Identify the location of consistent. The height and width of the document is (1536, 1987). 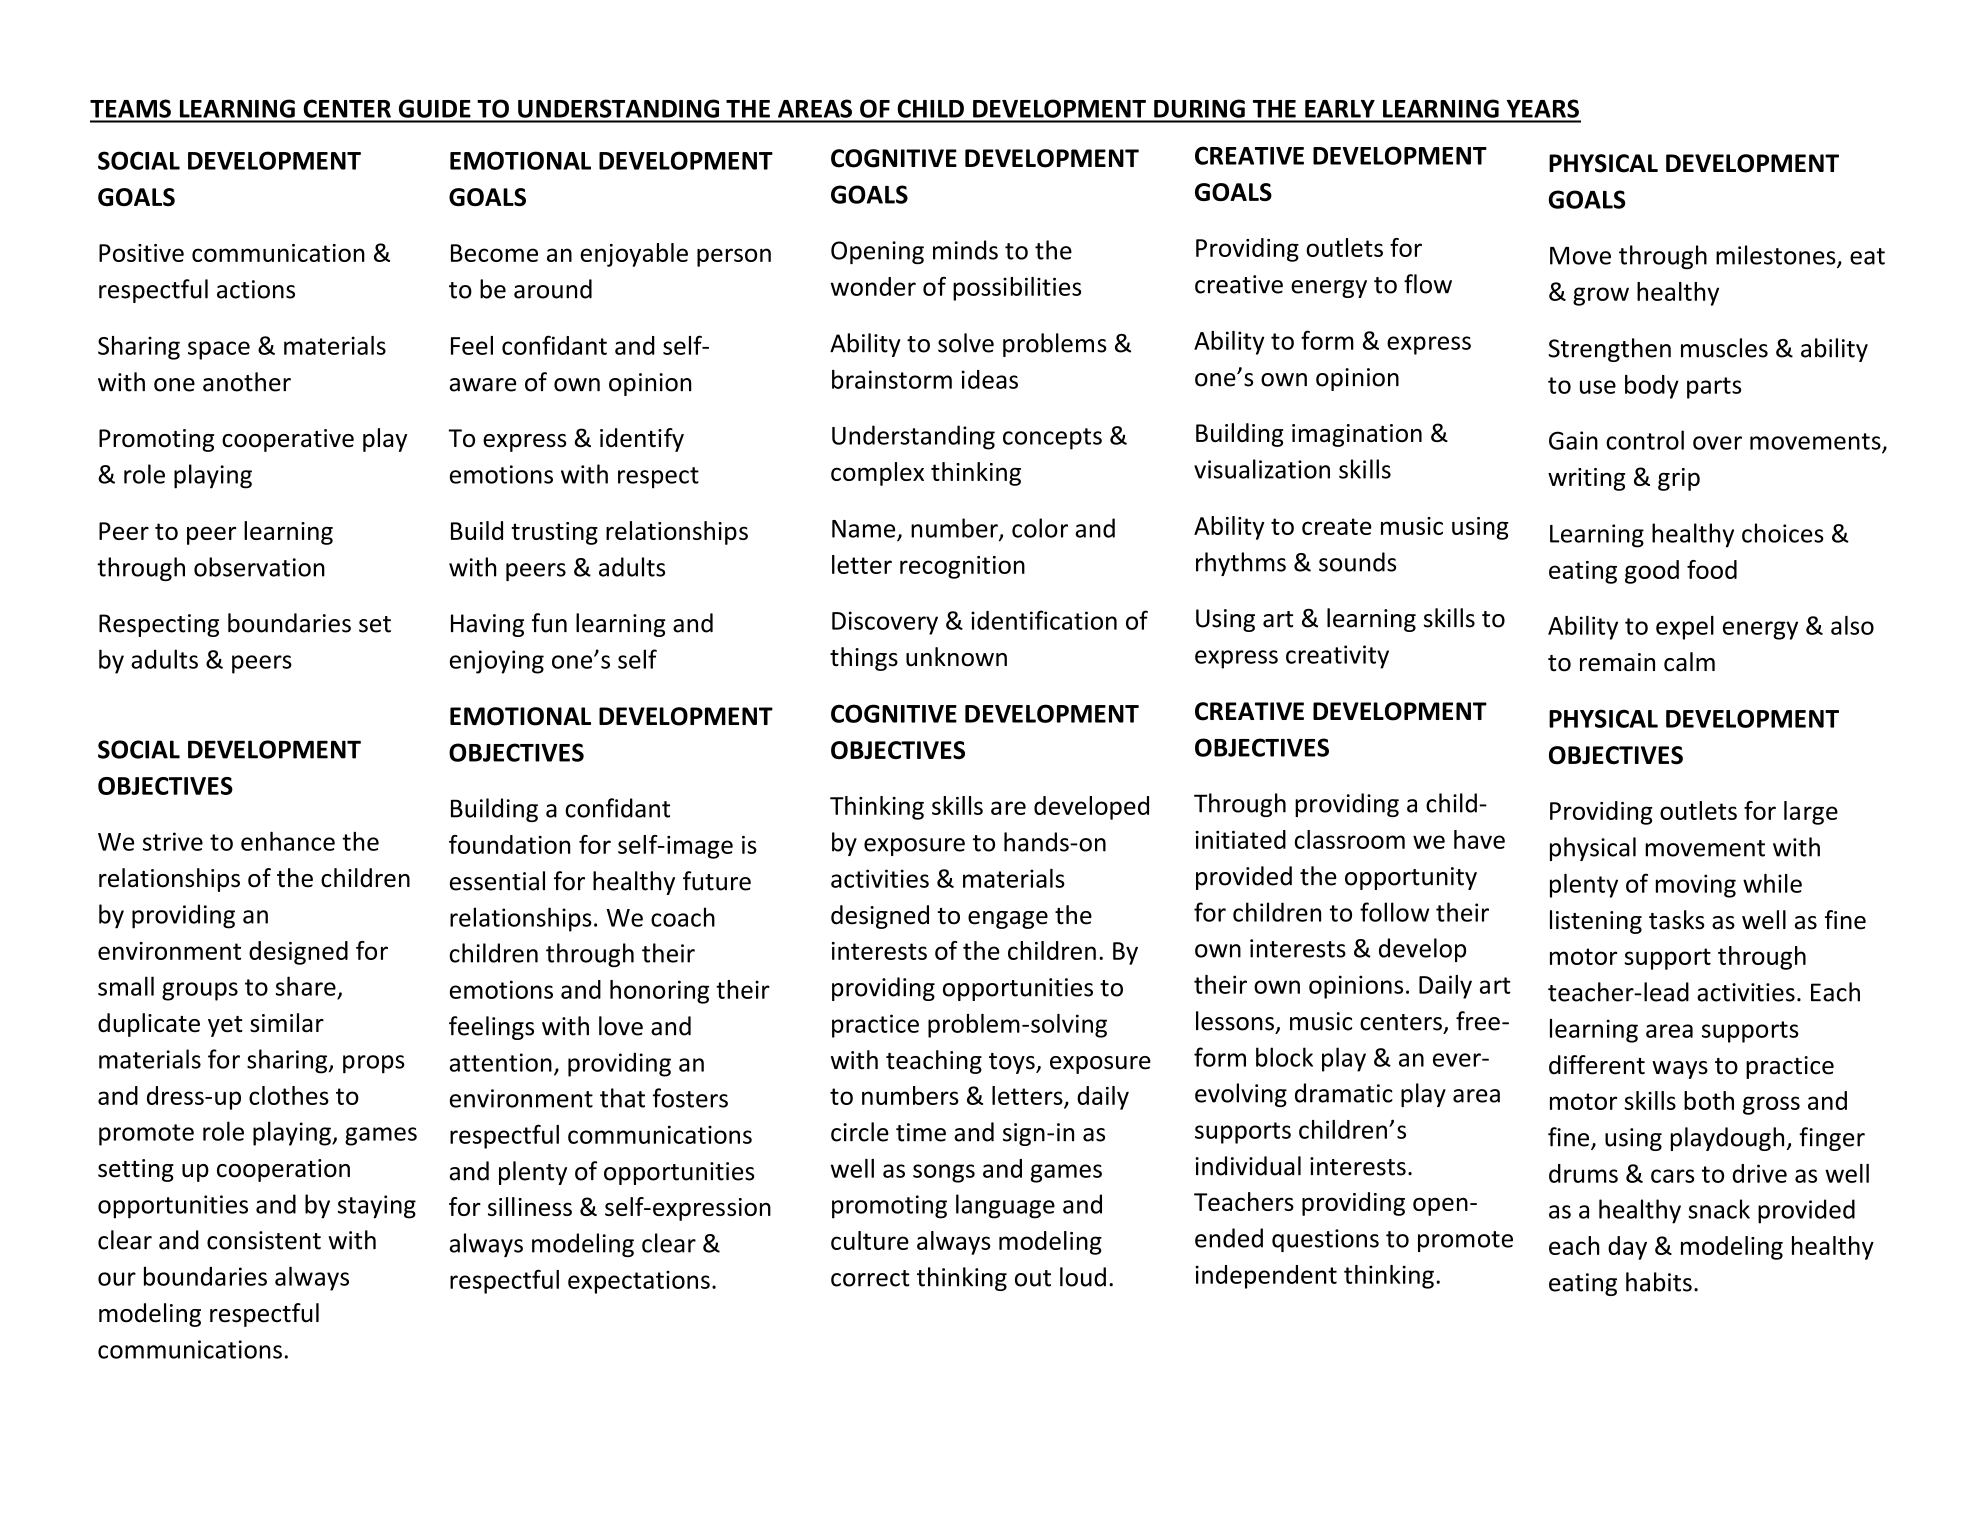
(264, 1240).
